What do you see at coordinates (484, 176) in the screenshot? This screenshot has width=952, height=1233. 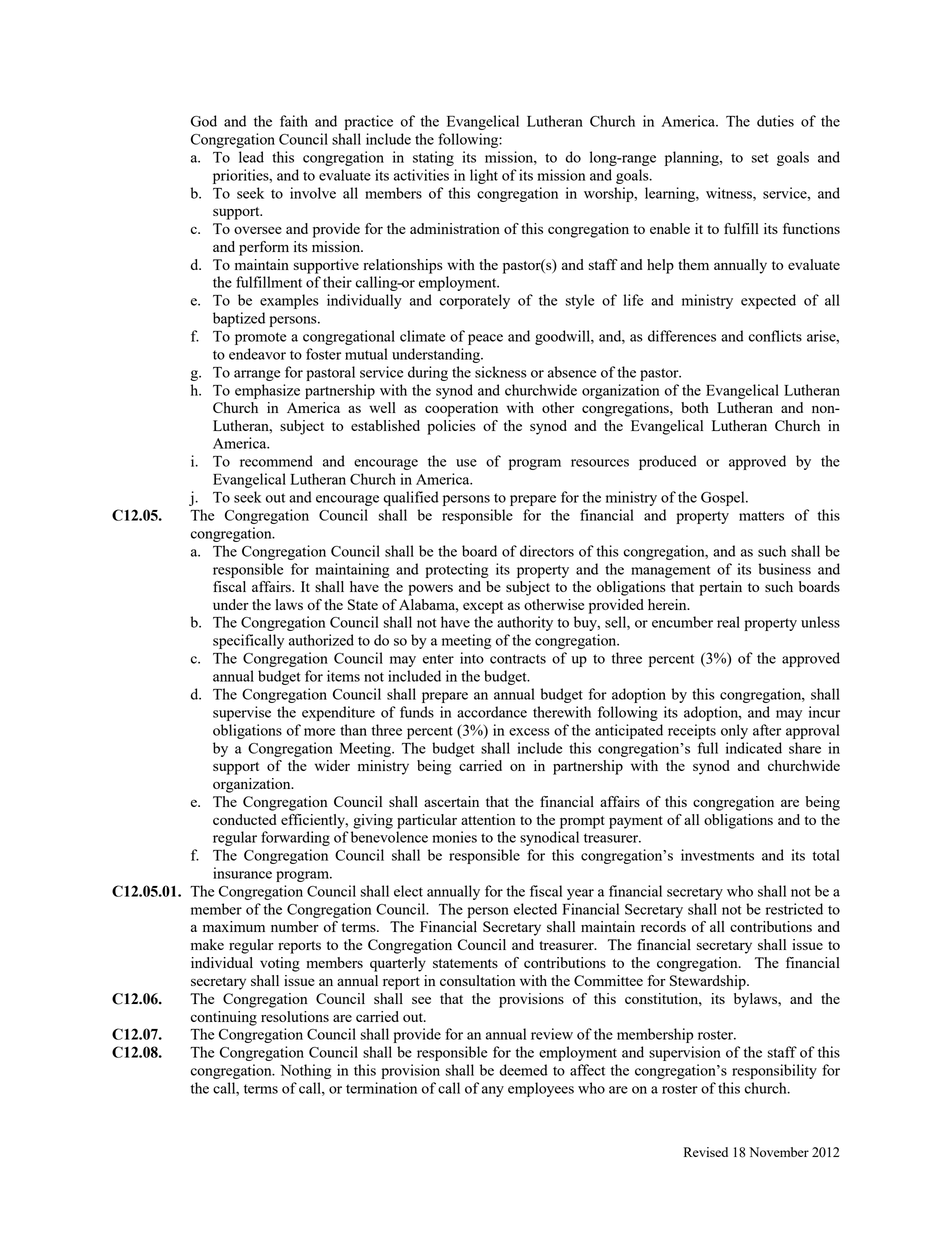 I see `light` at bounding box center [484, 176].
